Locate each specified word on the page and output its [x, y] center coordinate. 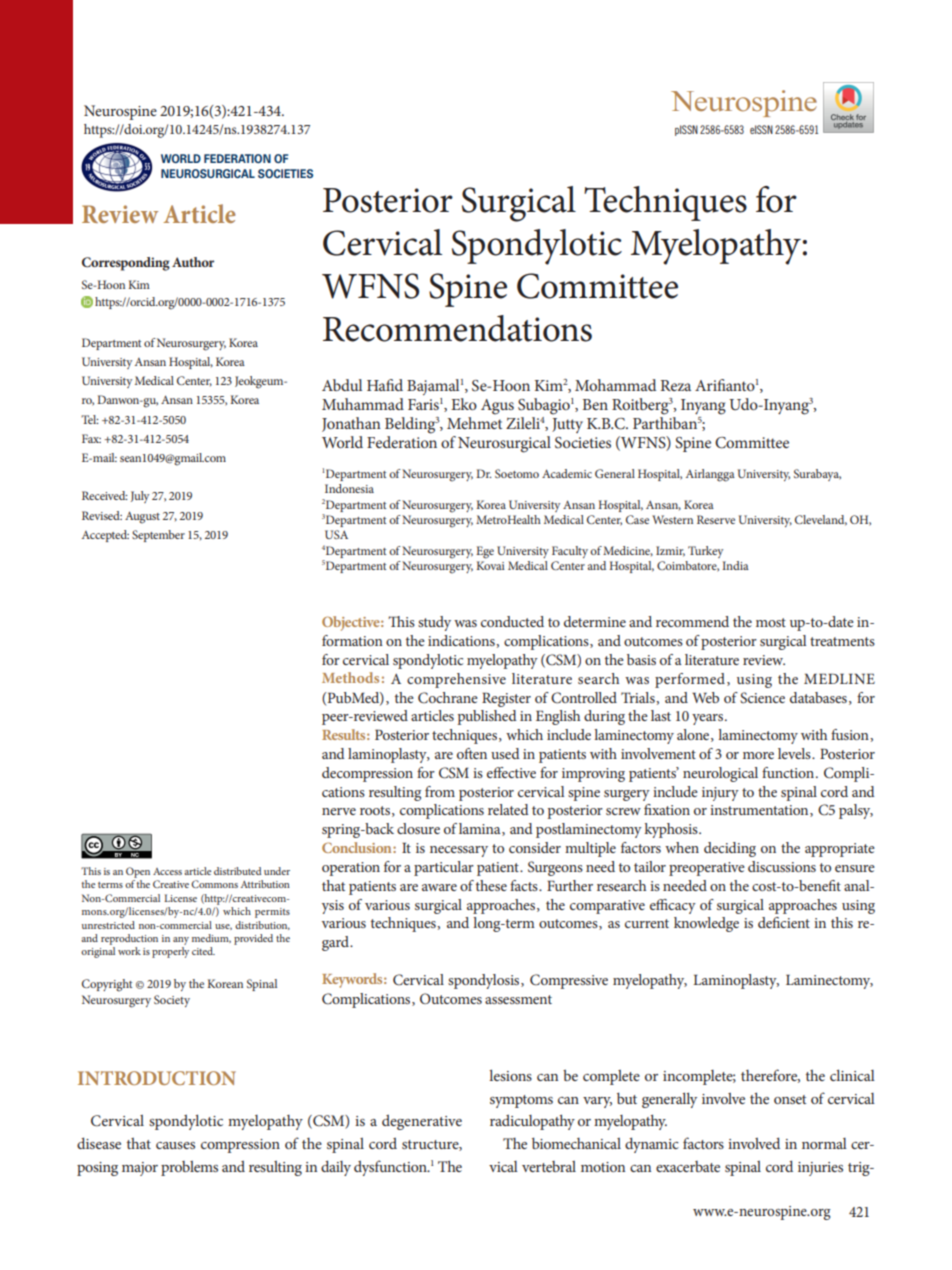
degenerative [422, 1122]
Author [193, 262]
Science [762, 697]
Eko [464, 404]
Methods [350, 677]
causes [175, 1145]
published [487, 717]
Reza [676, 385]
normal [824, 1143]
